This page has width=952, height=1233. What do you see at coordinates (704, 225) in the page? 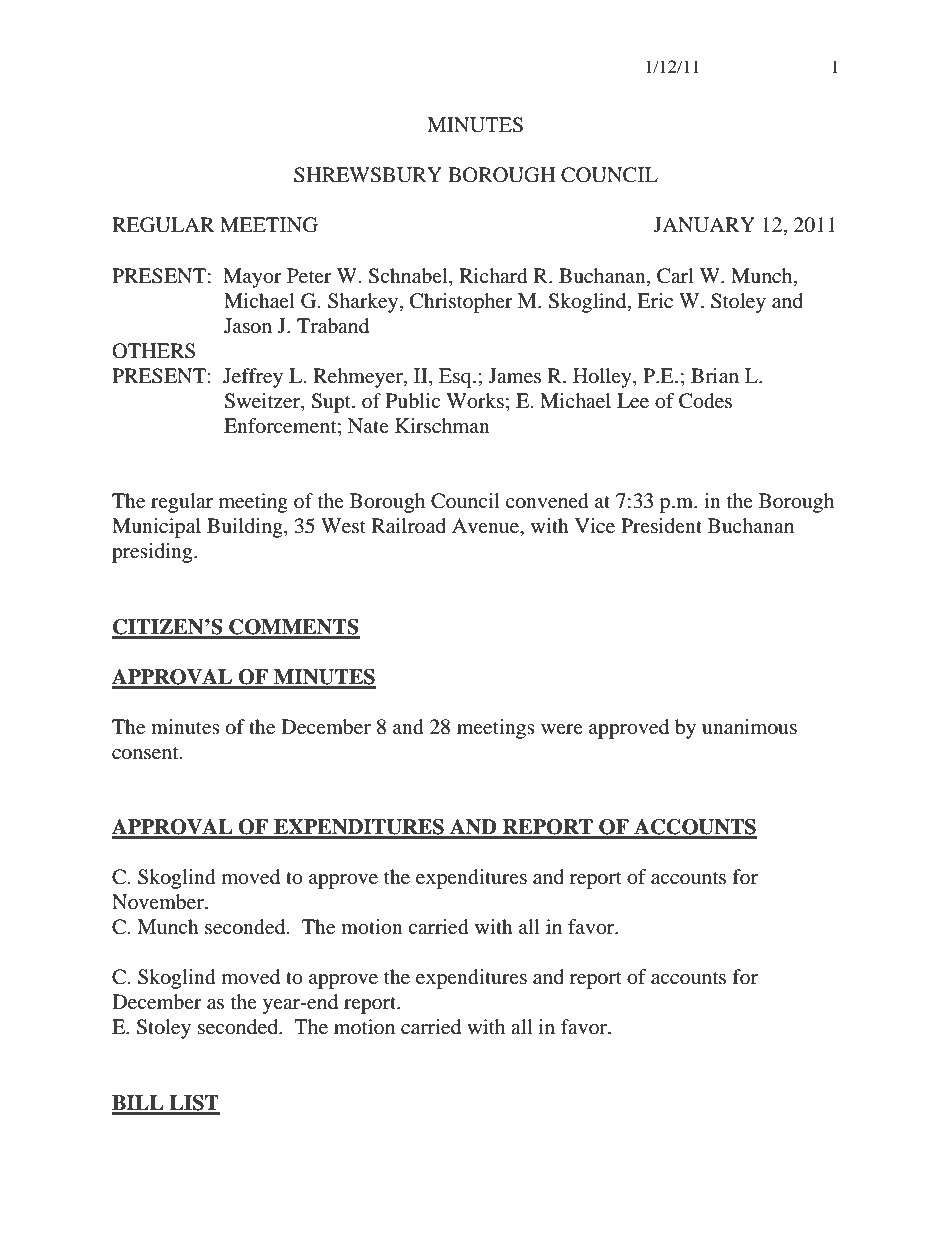
I see `JANUARY` at bounding box center [704, 225].
